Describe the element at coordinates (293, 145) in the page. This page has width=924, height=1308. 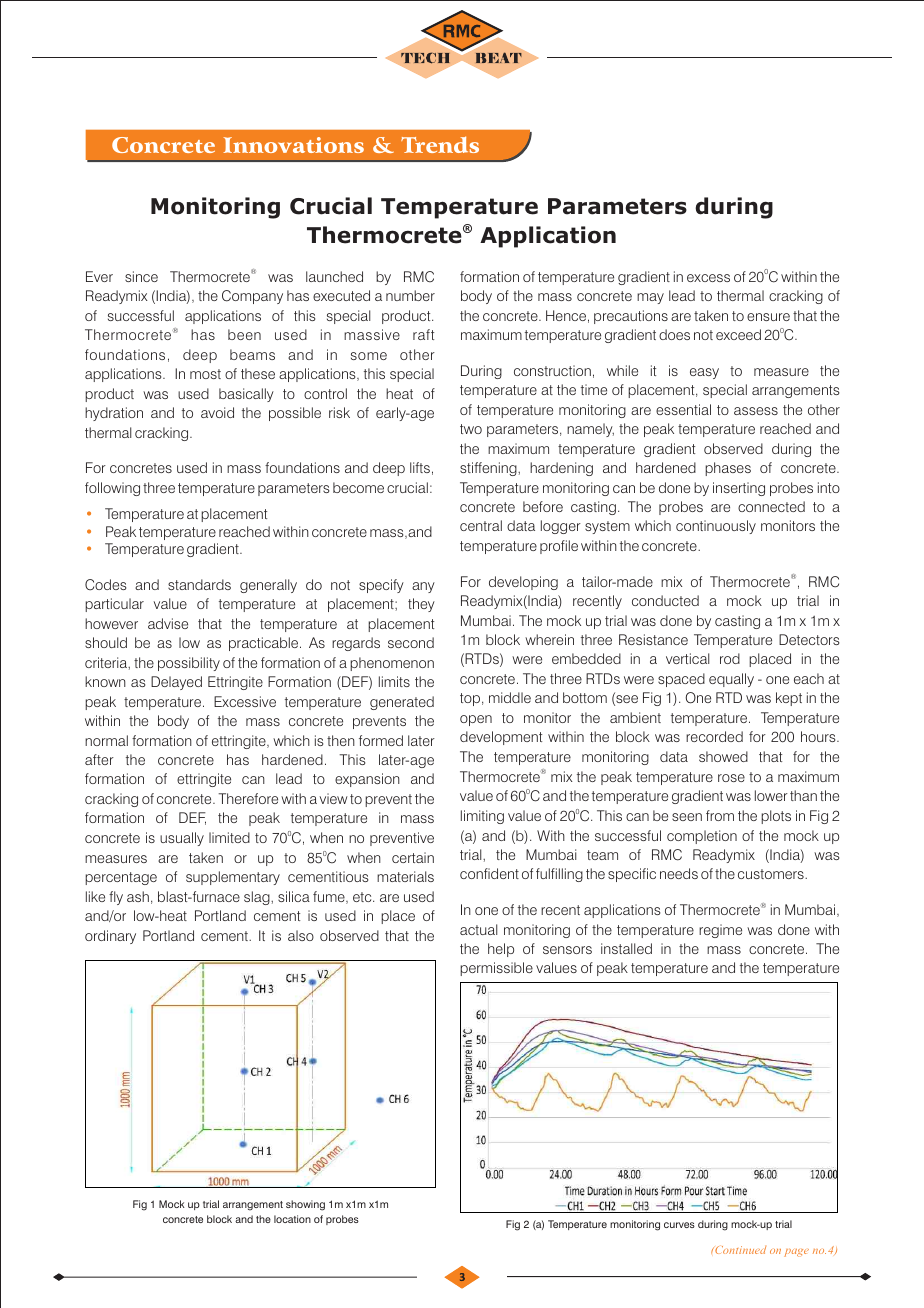
I see `Innovations` at that location.
